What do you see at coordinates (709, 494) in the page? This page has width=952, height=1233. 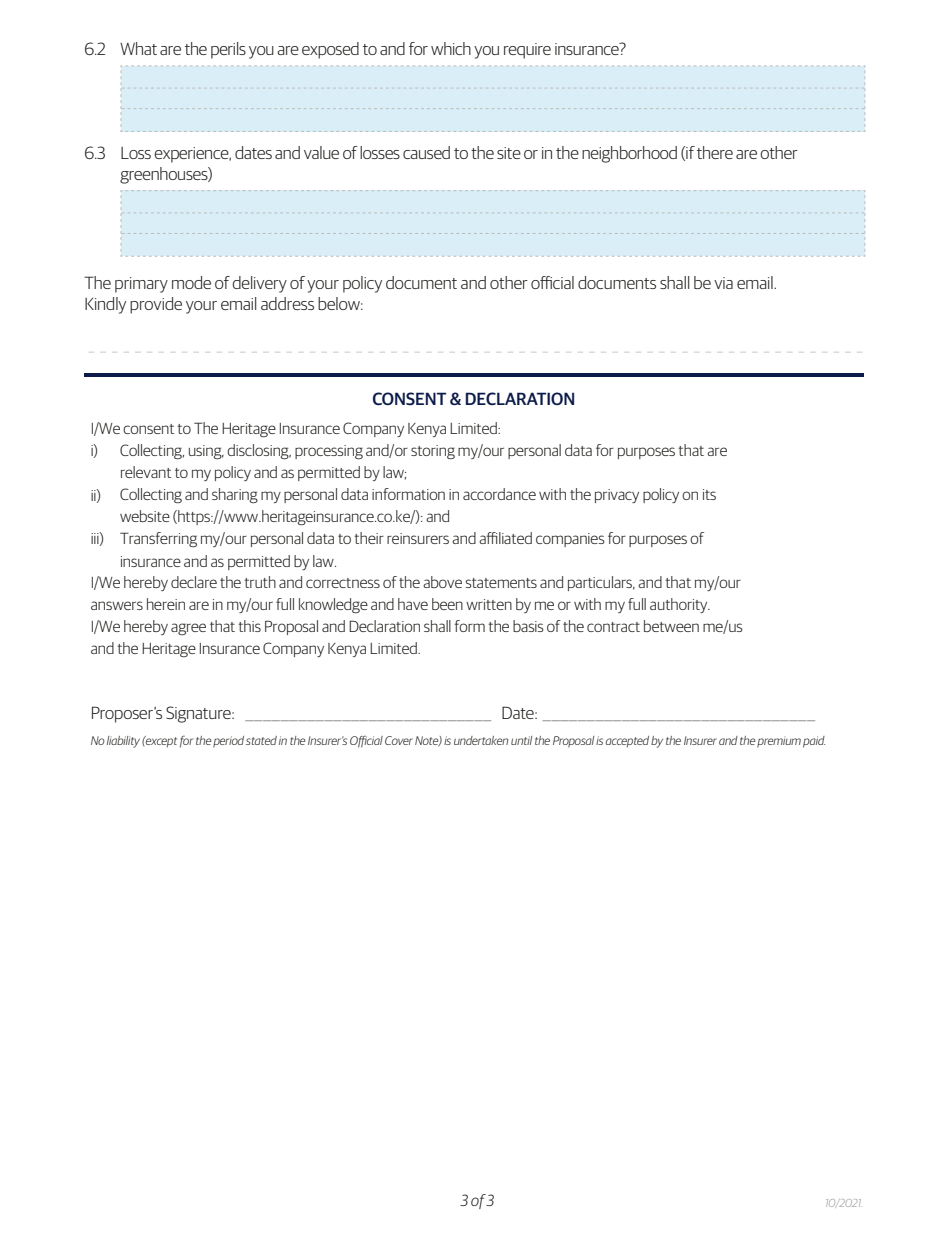 I see `its` at bounding box center [709, 494].
